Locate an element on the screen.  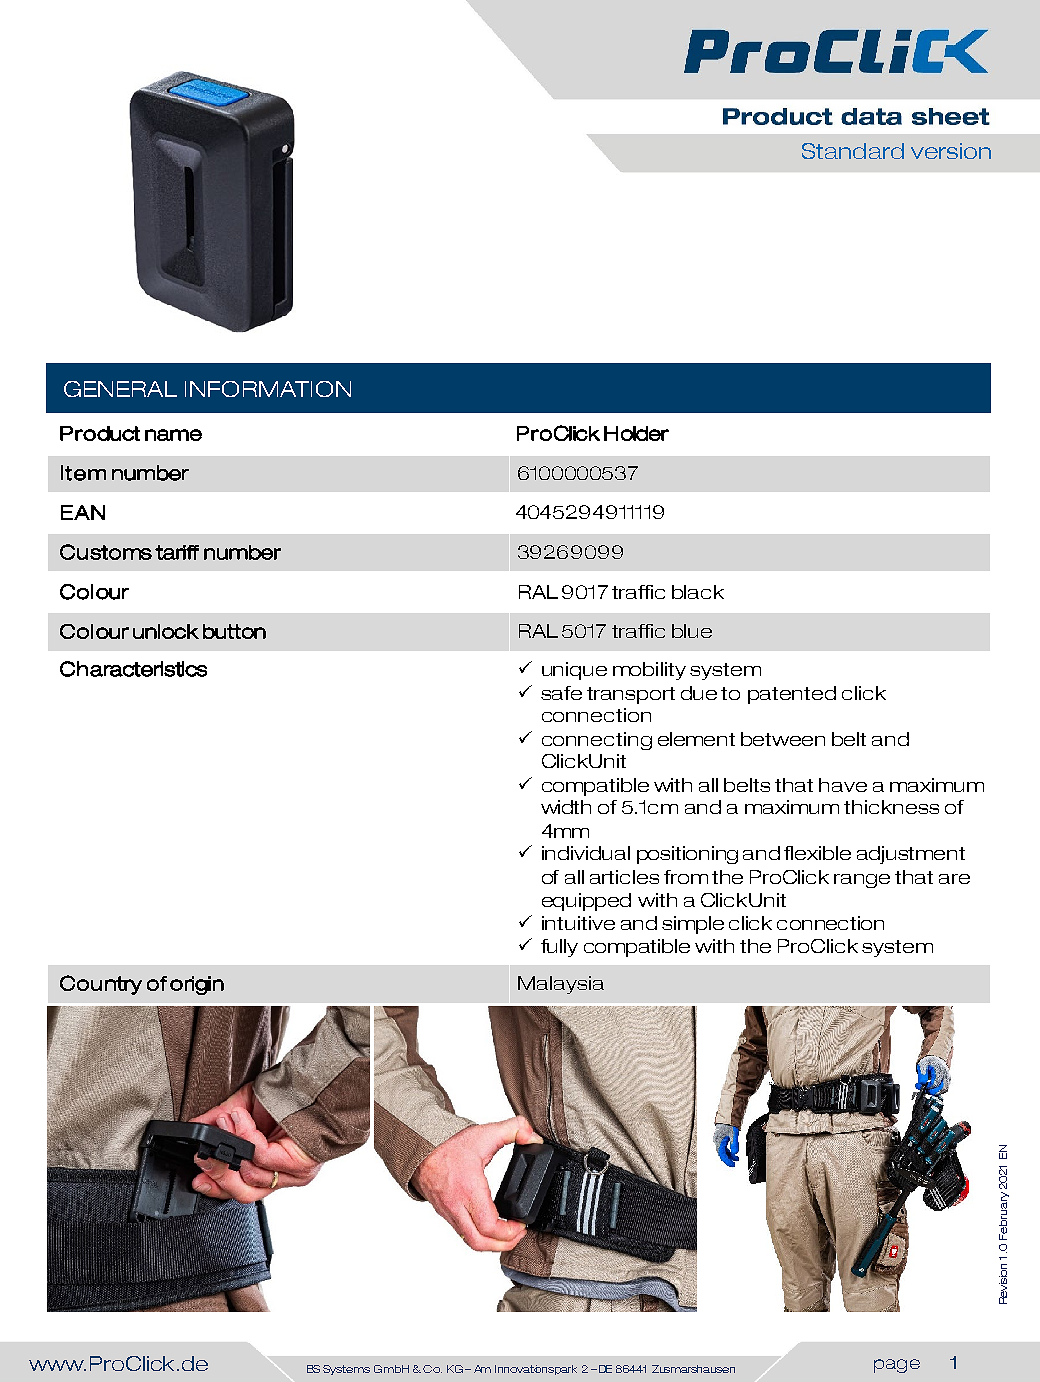
Standard is located at coordinates (853, 151).
